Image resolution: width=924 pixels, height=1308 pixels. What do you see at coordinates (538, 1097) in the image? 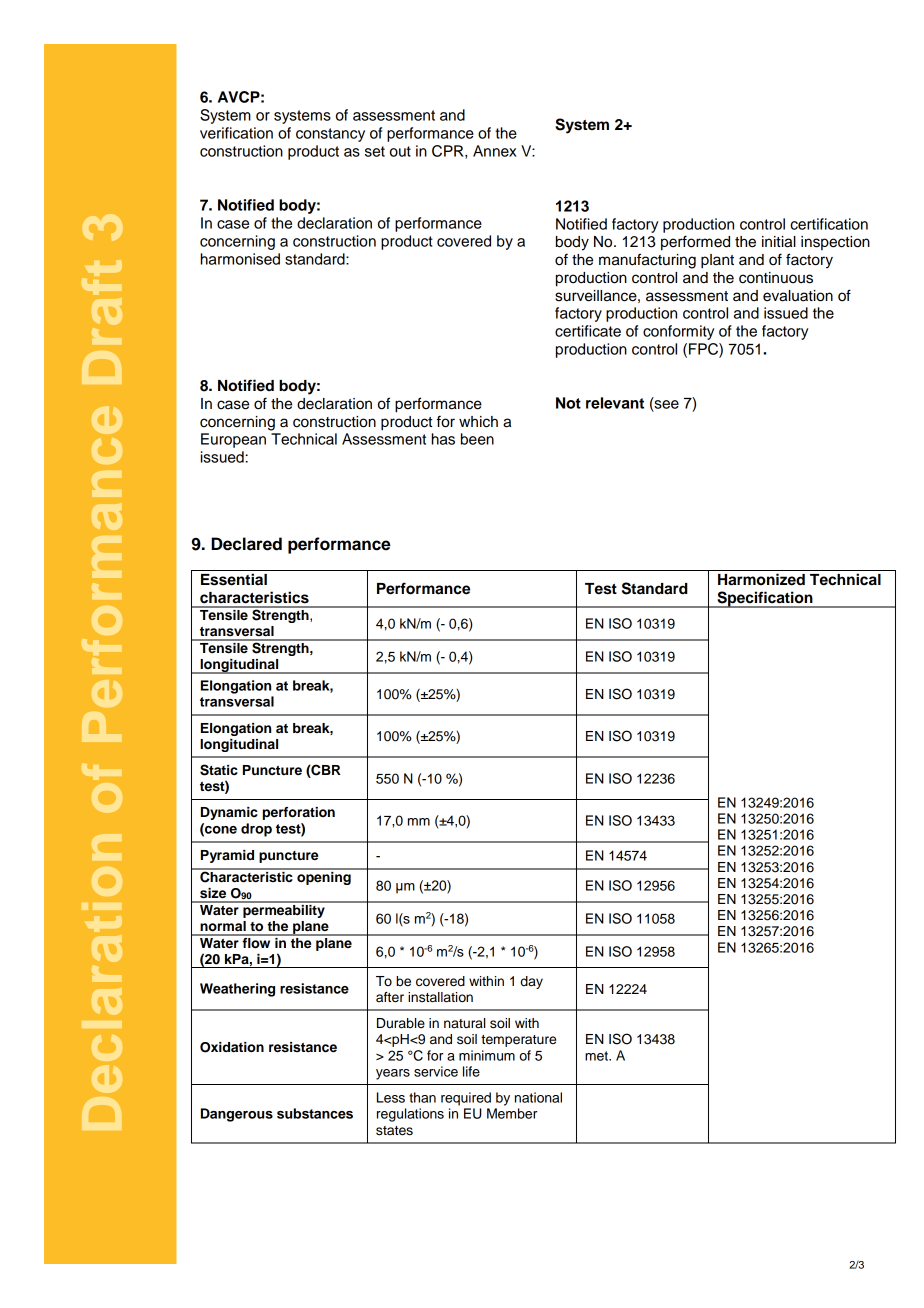
I see `national` at bounding box center [538, 1097].
